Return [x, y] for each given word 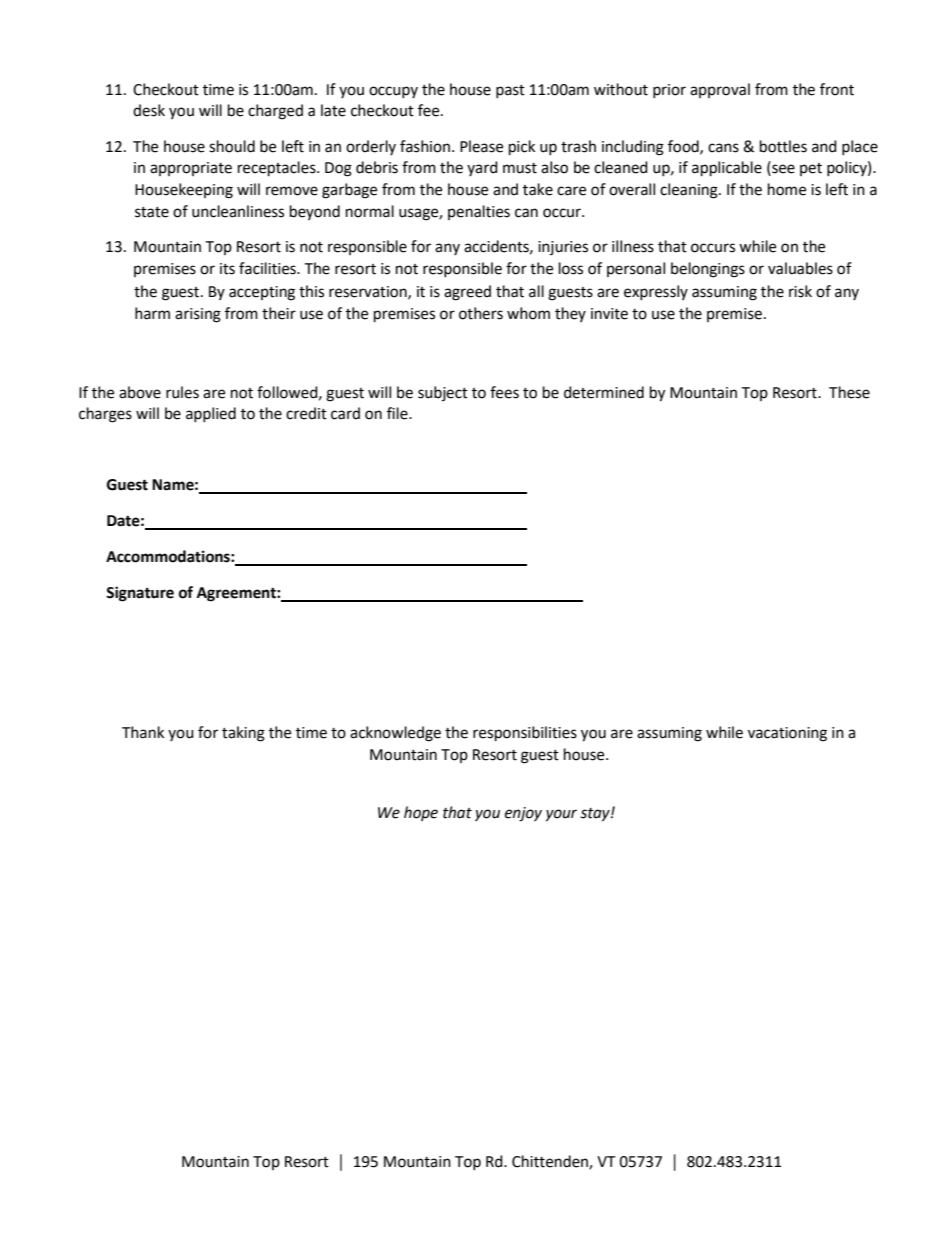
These [849, 392]
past [510, 91]
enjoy [523, 814]
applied [211, 414]
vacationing [787, 734]
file [398, 413]
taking [243, 734]
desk [149, 110]
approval [720, 90]
